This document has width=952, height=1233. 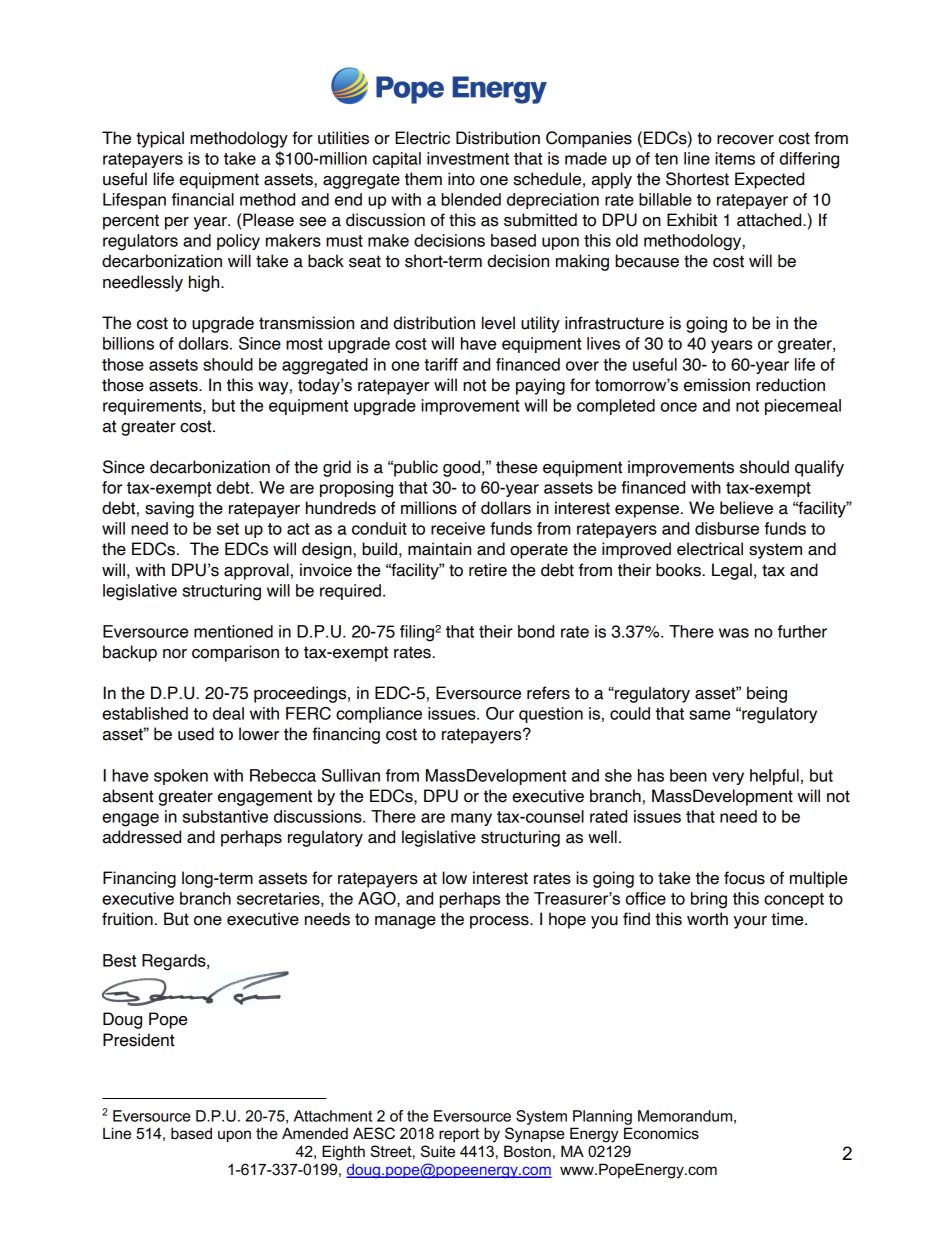 What do you see at coordinates (735, 158) in the document?
I see `items` at bounding box center [735, 158].
